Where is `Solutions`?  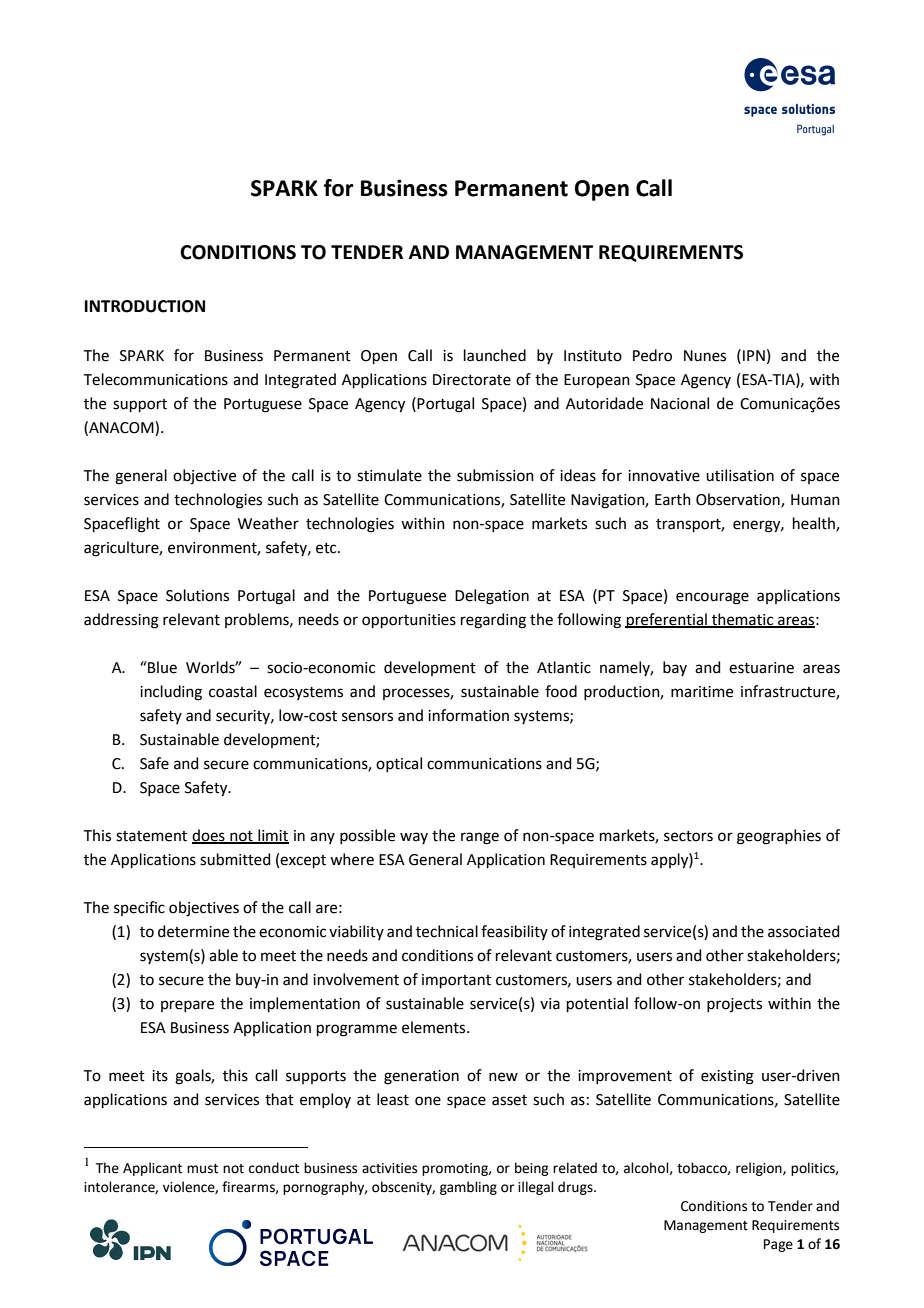
Solutions is located at coordinates (197, 595).
